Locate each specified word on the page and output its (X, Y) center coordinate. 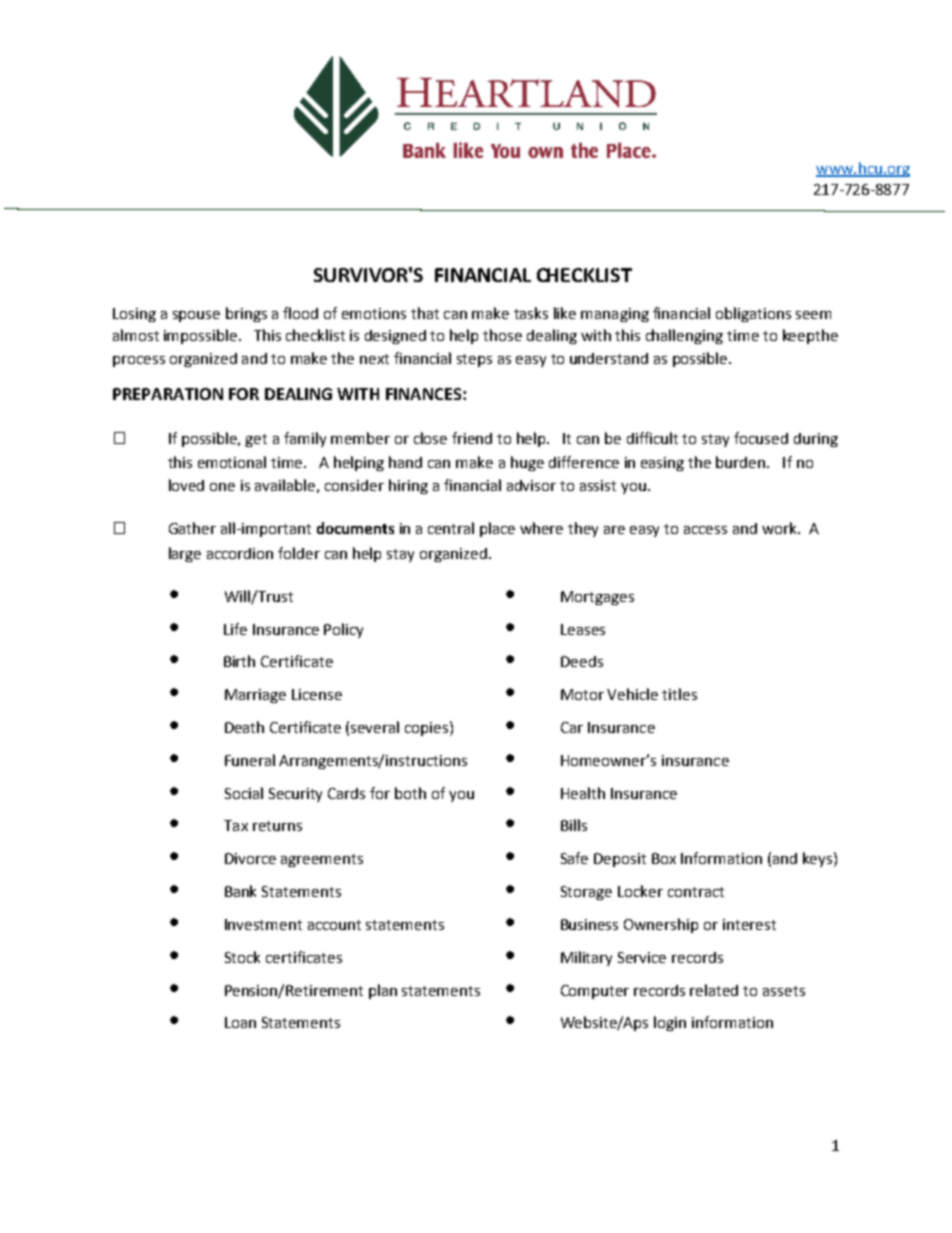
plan (383, 991)
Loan (240, 1022)
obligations (753, 314)
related (714, 990)
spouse (196, 316)
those (502, 335)
